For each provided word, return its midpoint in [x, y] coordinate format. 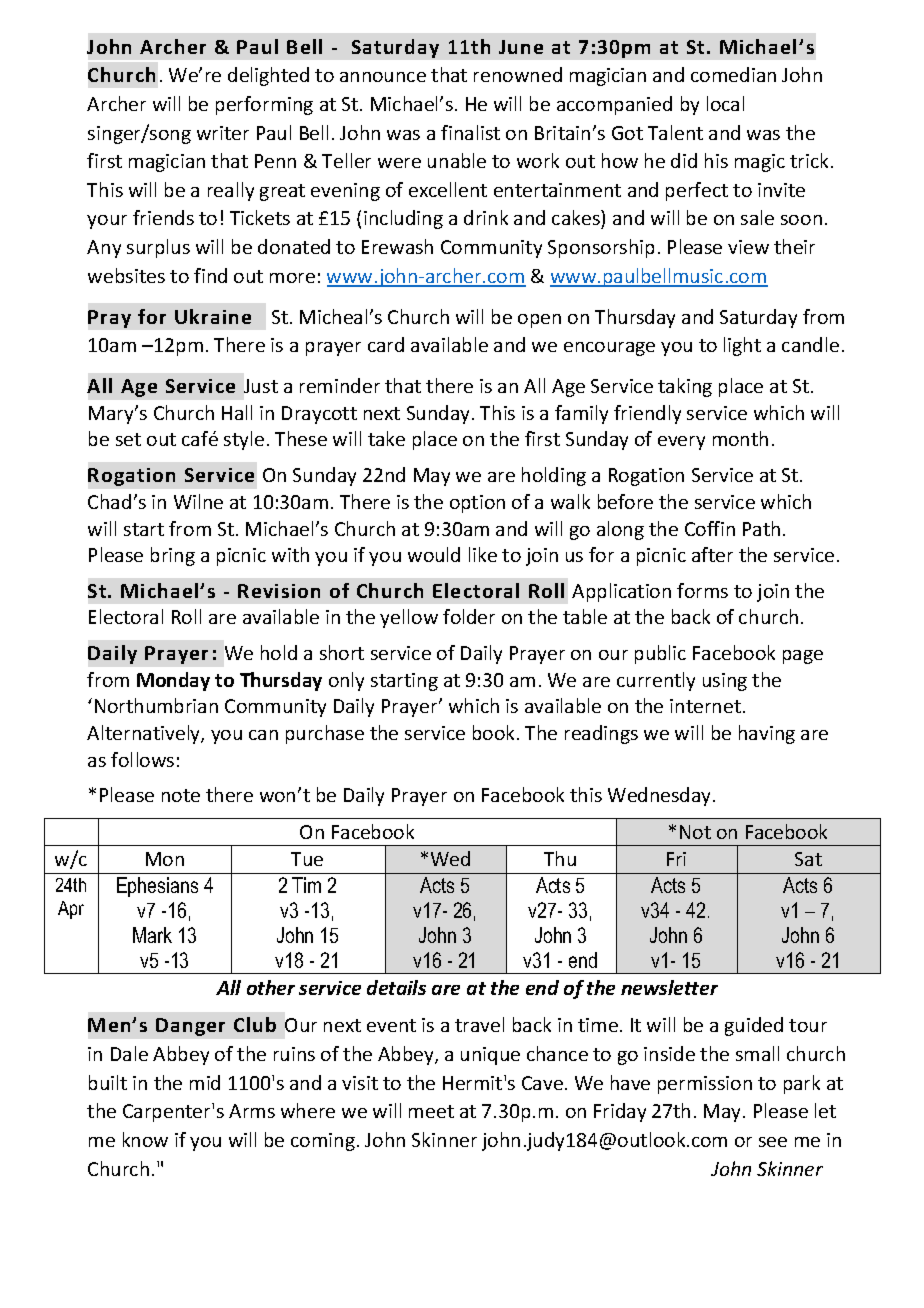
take [386, 438]
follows [142, 759]
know [145, 1139]
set [128, 439]
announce [383, 77]
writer [223, 133]
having [767, 734]
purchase [325, 734]
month [740, 438]
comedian [733, 74]
